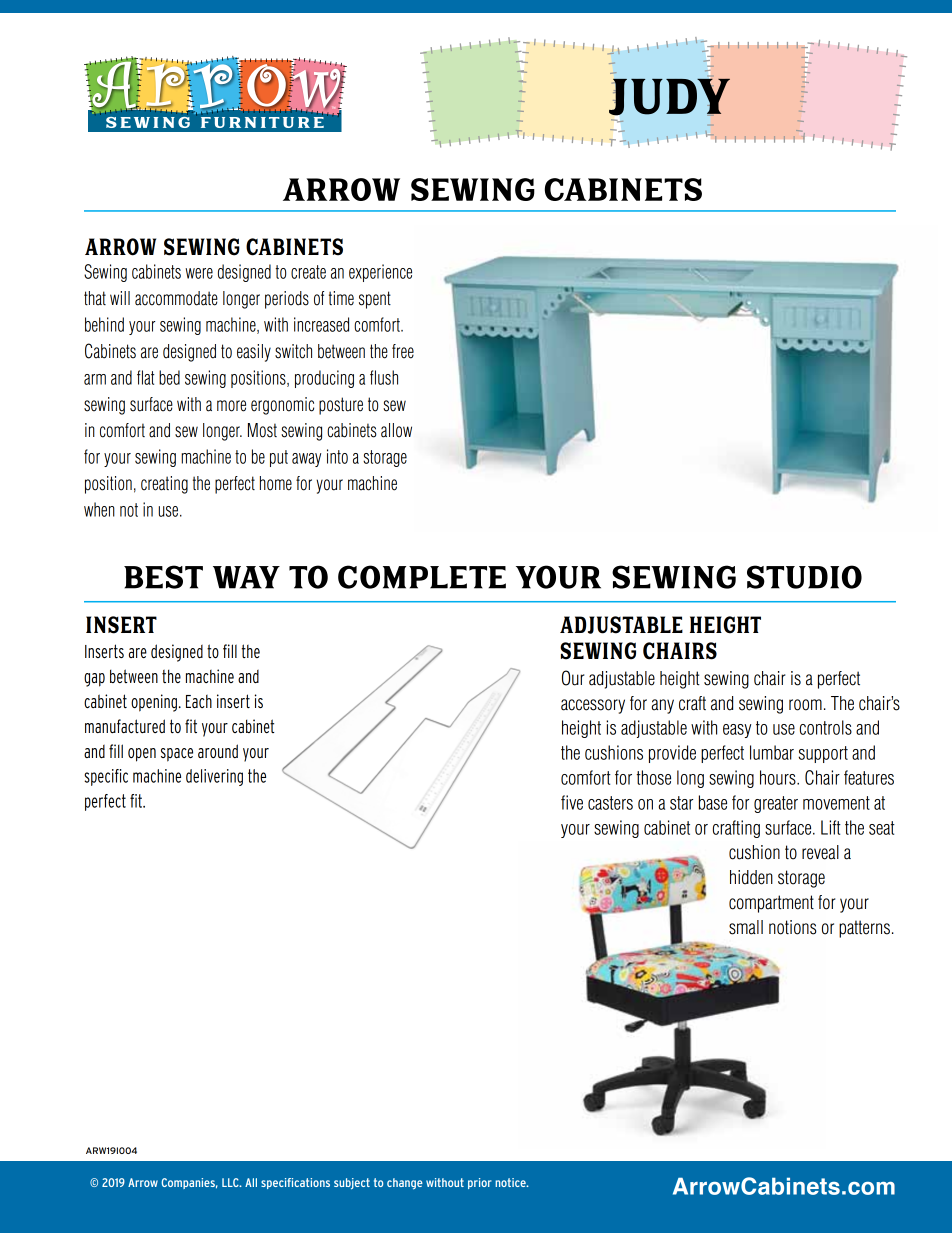  I want to click on five, so click(572, 802).
